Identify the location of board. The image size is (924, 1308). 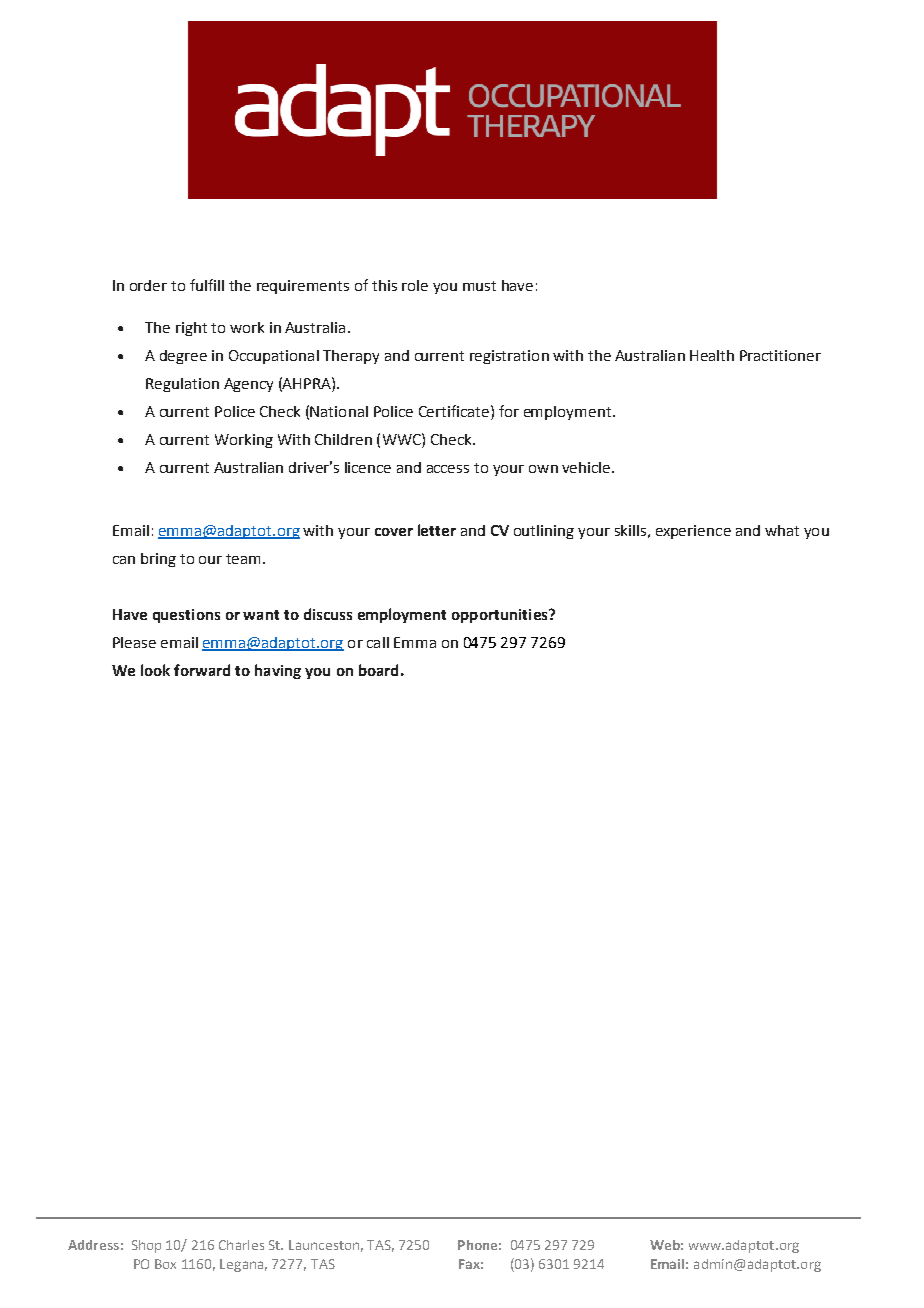
(378, 670).
